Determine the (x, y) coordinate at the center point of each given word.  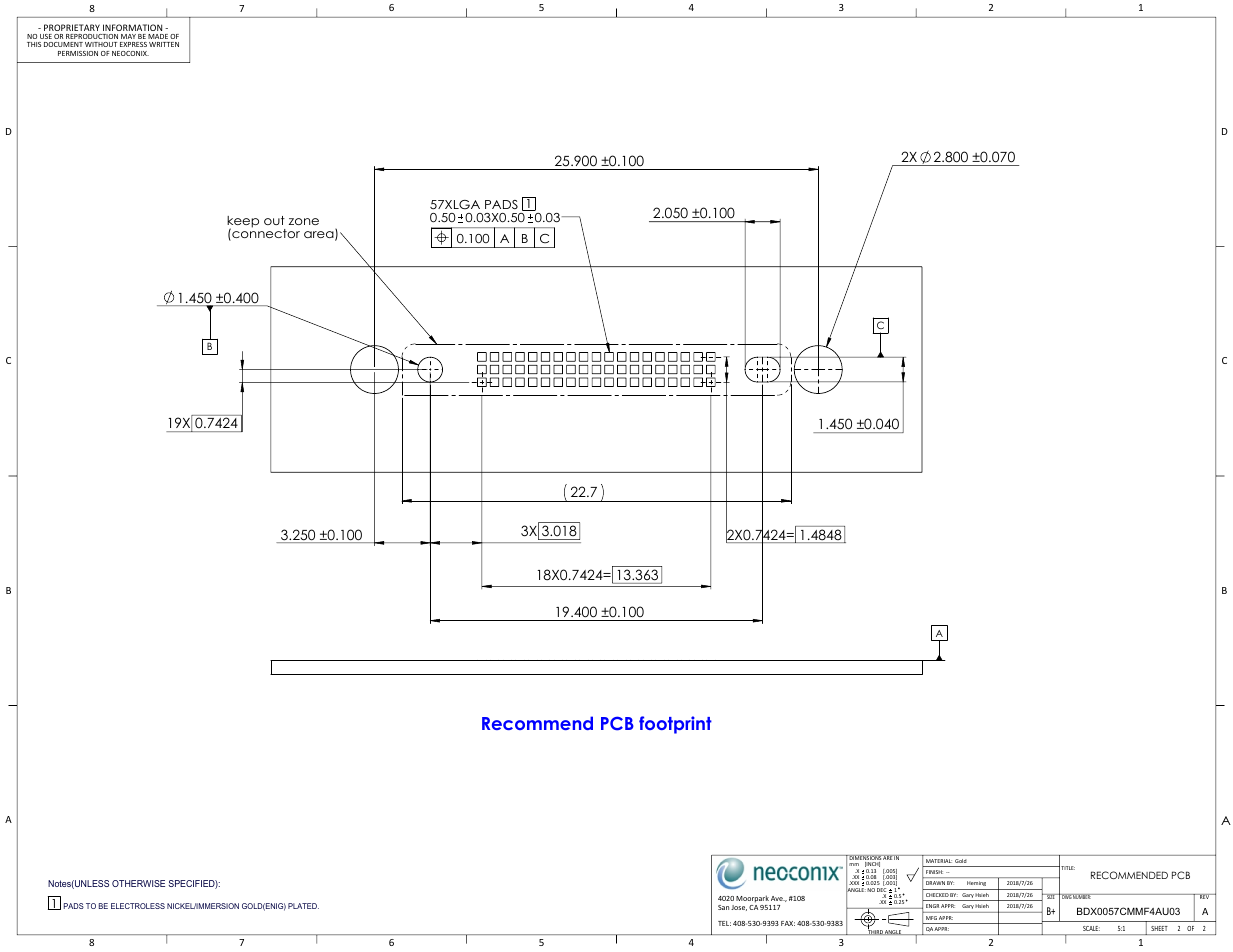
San (723, 907)
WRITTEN (164, 44)
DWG (1066, 896)
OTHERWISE (138, 883)
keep (243, 223)
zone (304, 221)
